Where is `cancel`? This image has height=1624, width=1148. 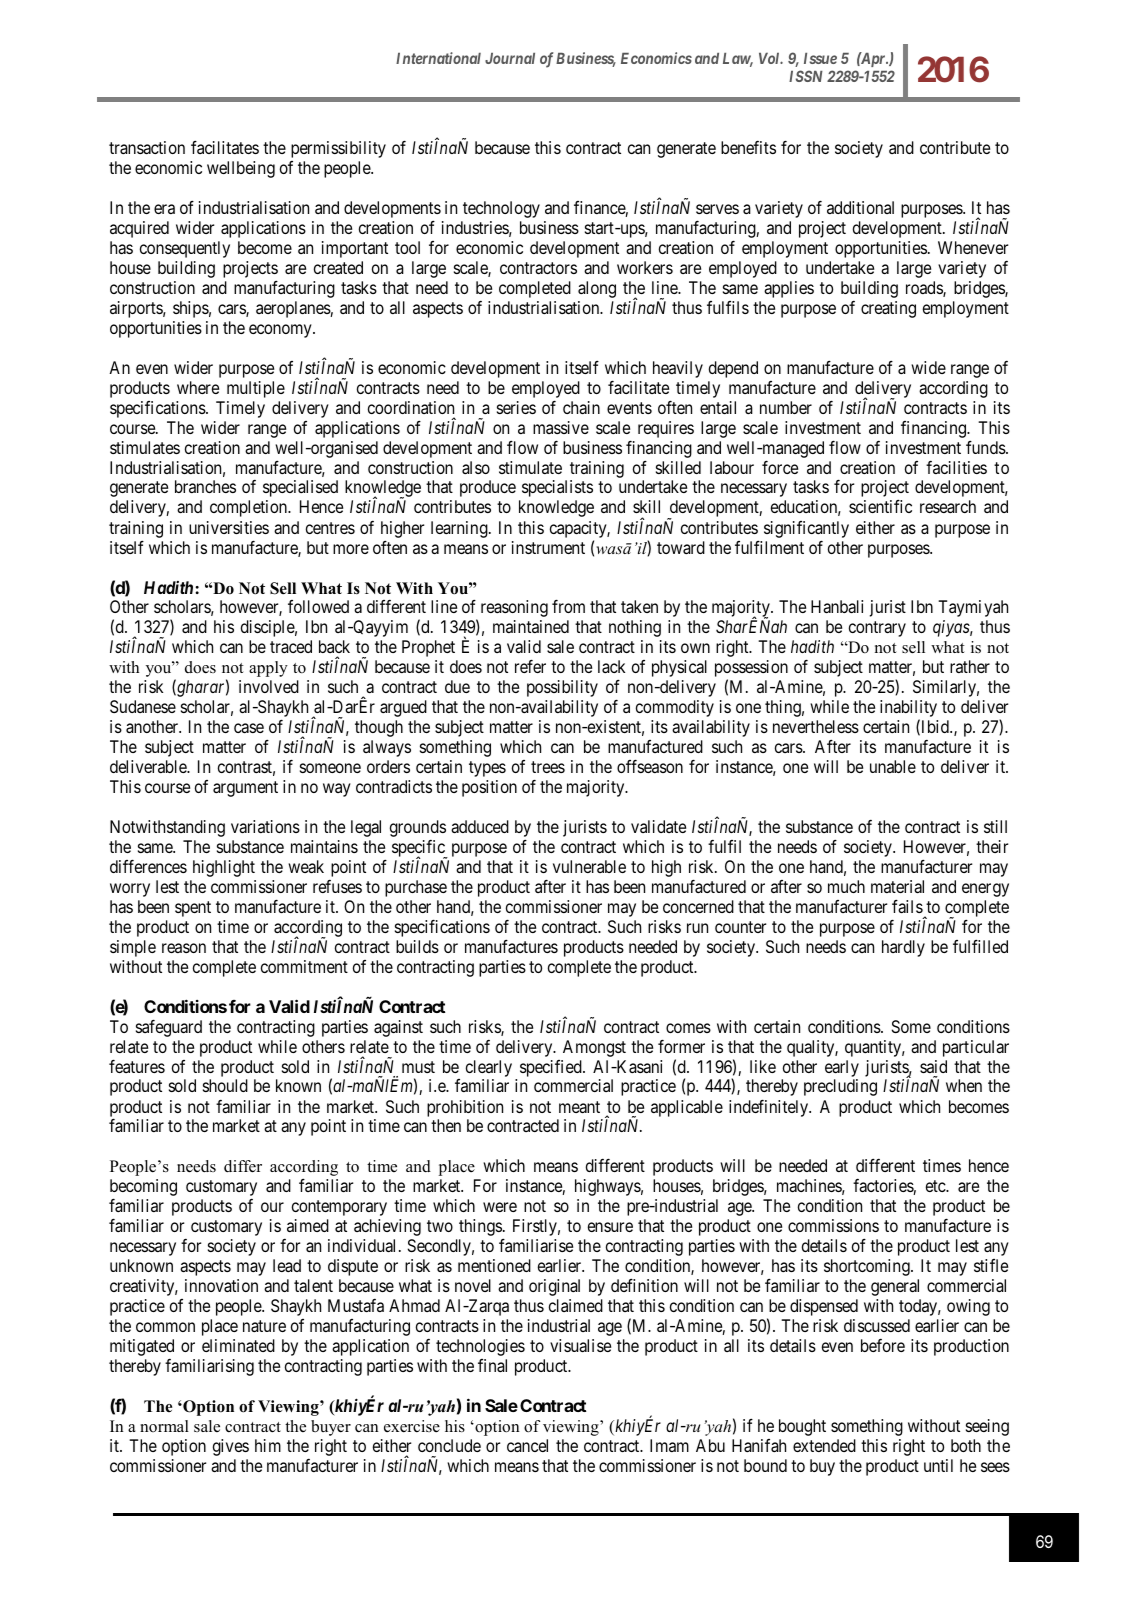 cancel is located at coordinates (527, 1445).
